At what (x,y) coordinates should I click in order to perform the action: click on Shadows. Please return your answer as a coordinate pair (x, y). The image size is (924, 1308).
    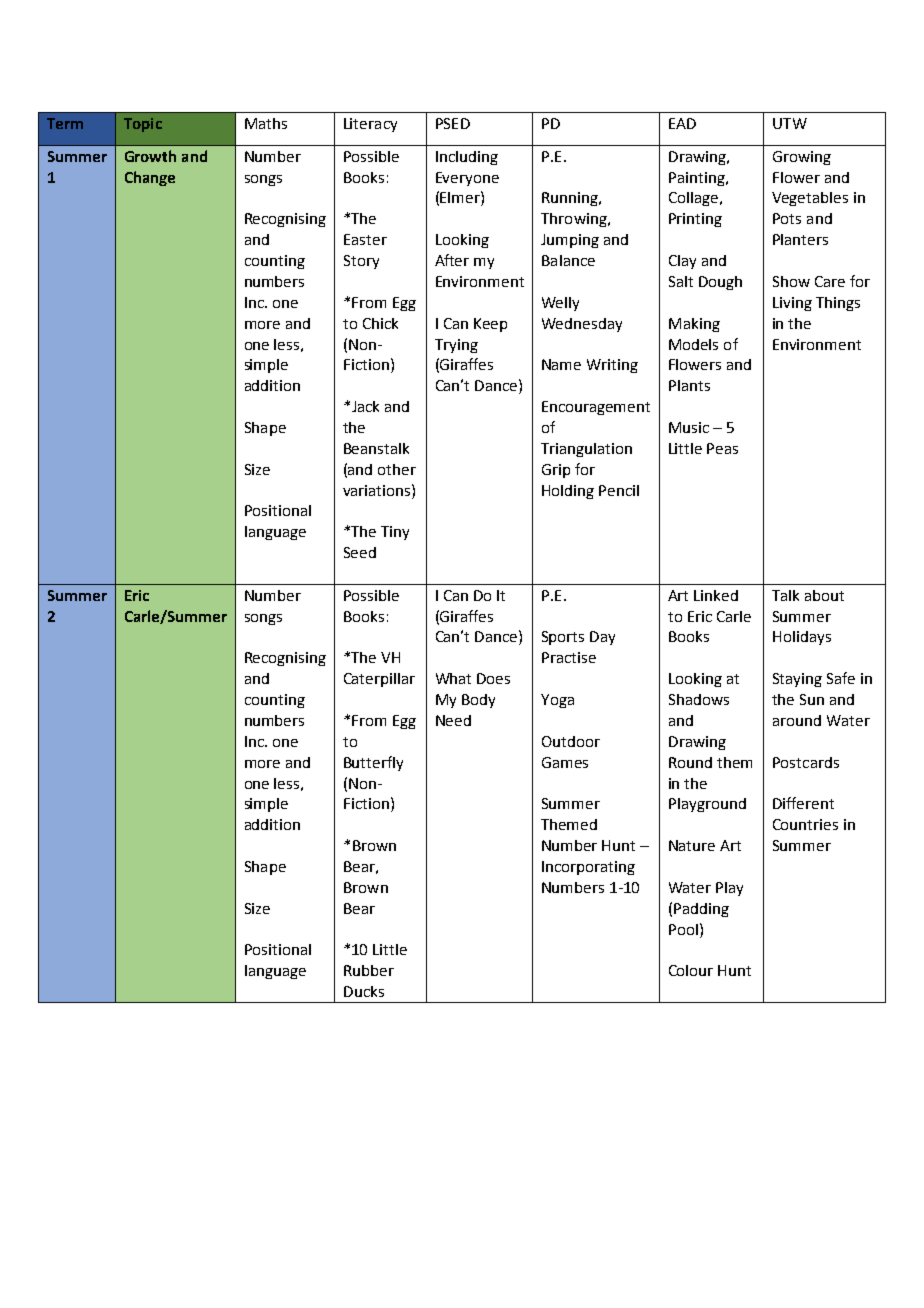
    Looking at the image, I should click on (699, 699).
